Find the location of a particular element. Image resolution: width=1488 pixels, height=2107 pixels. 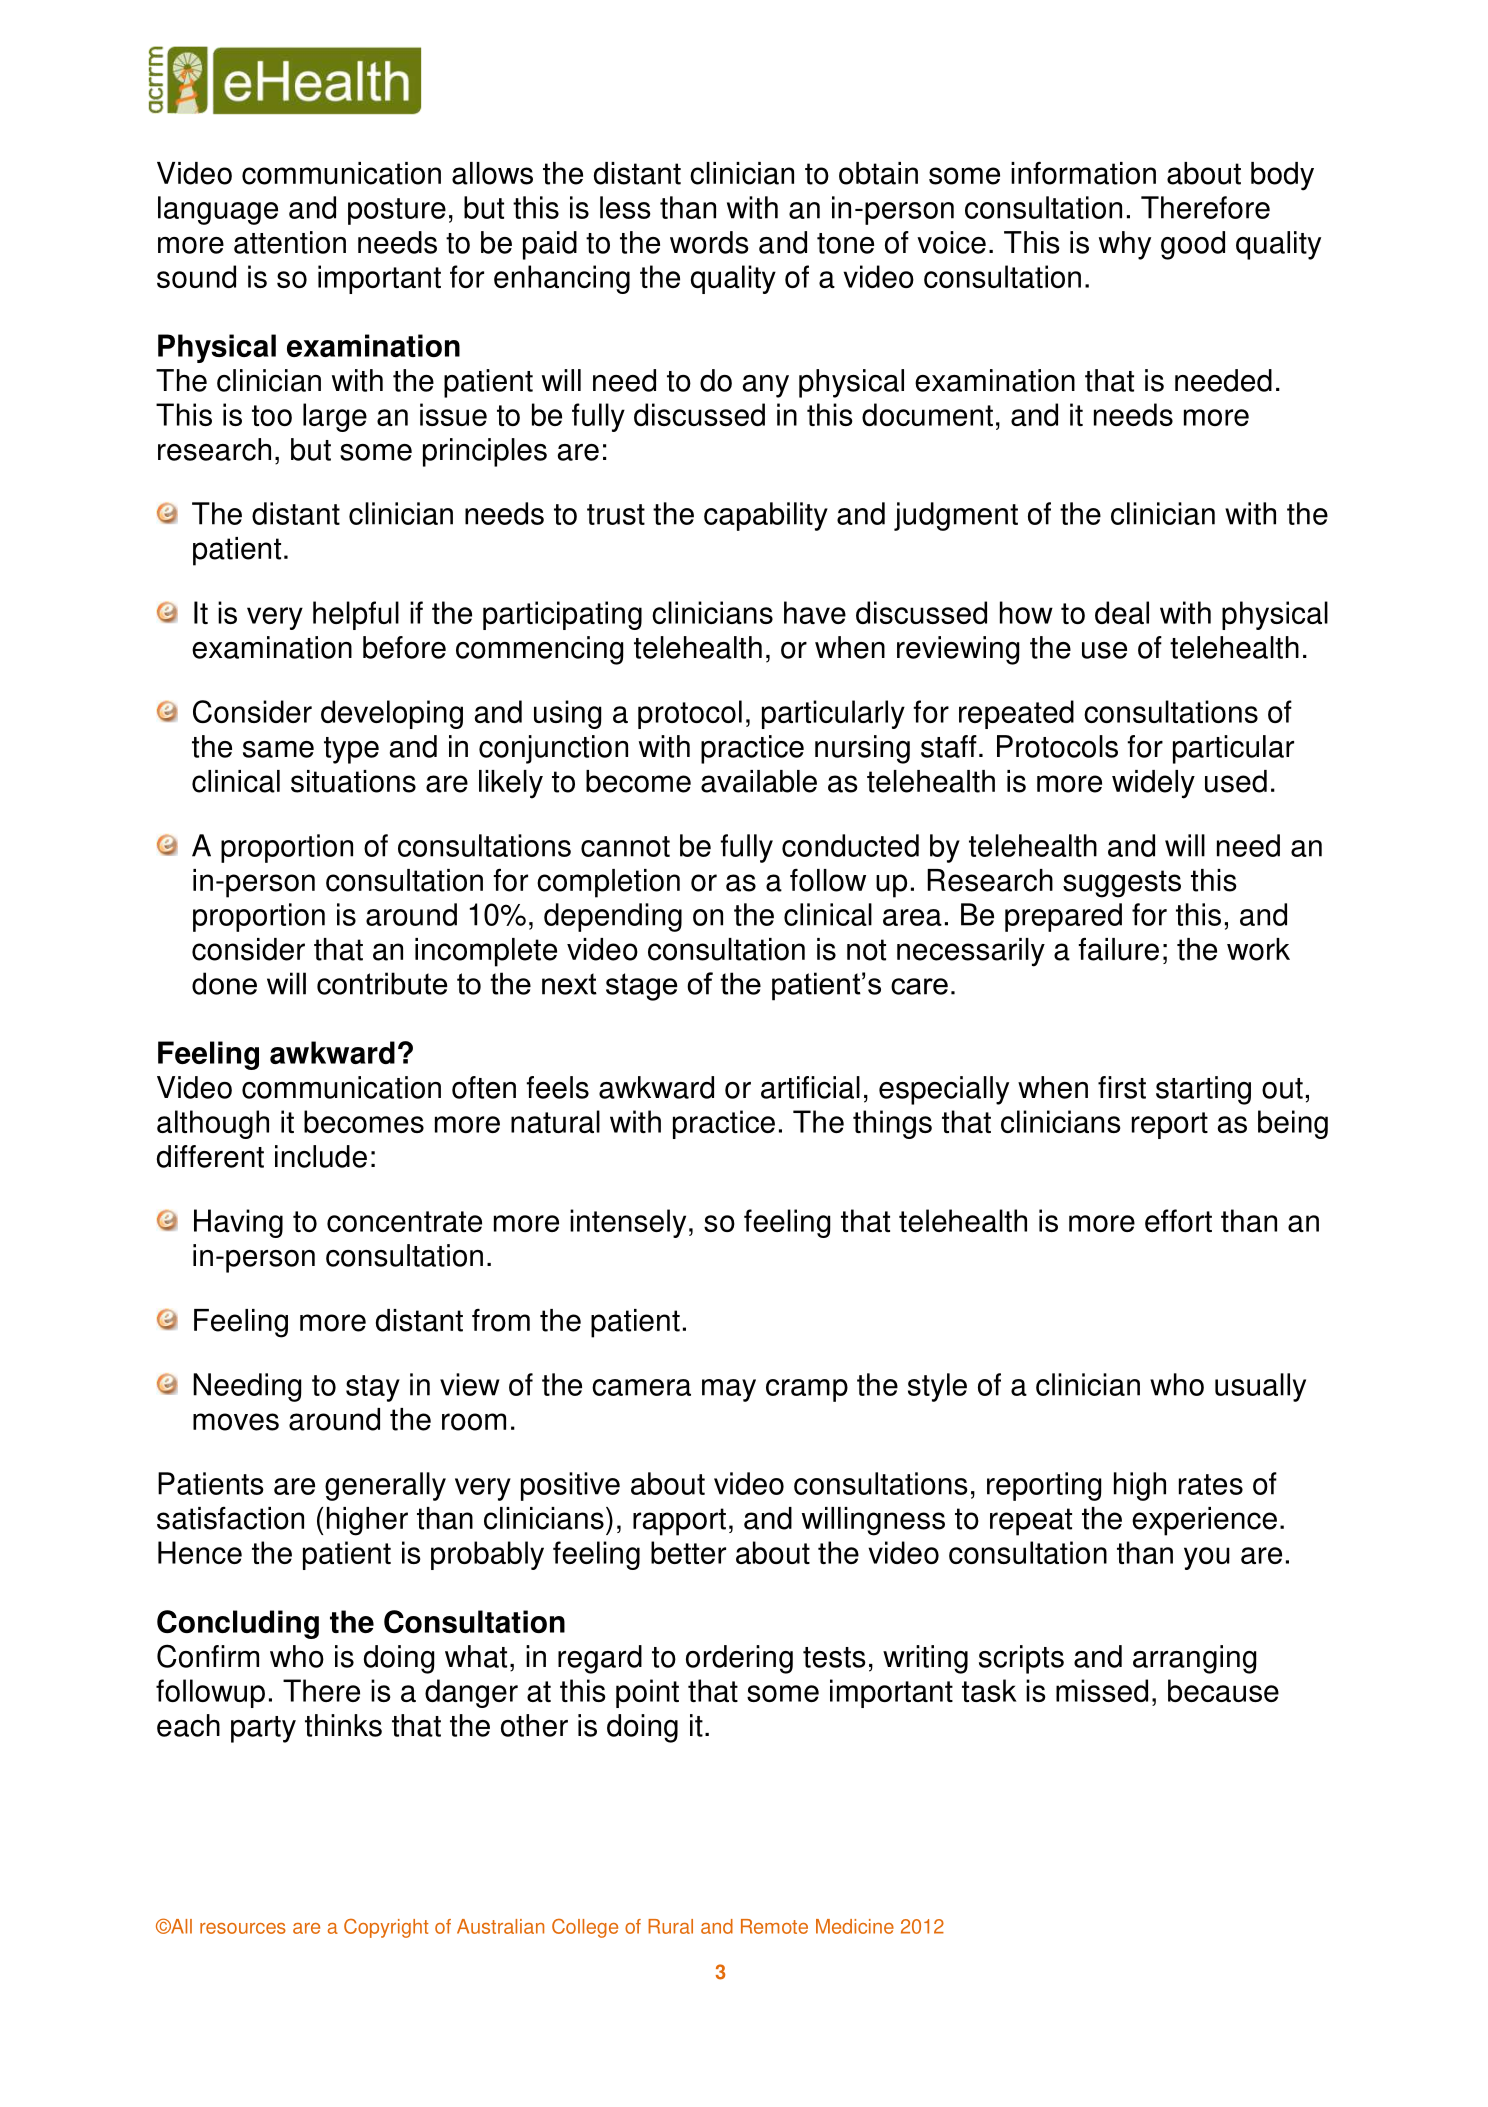

words is located at coordinates (709, 242).
